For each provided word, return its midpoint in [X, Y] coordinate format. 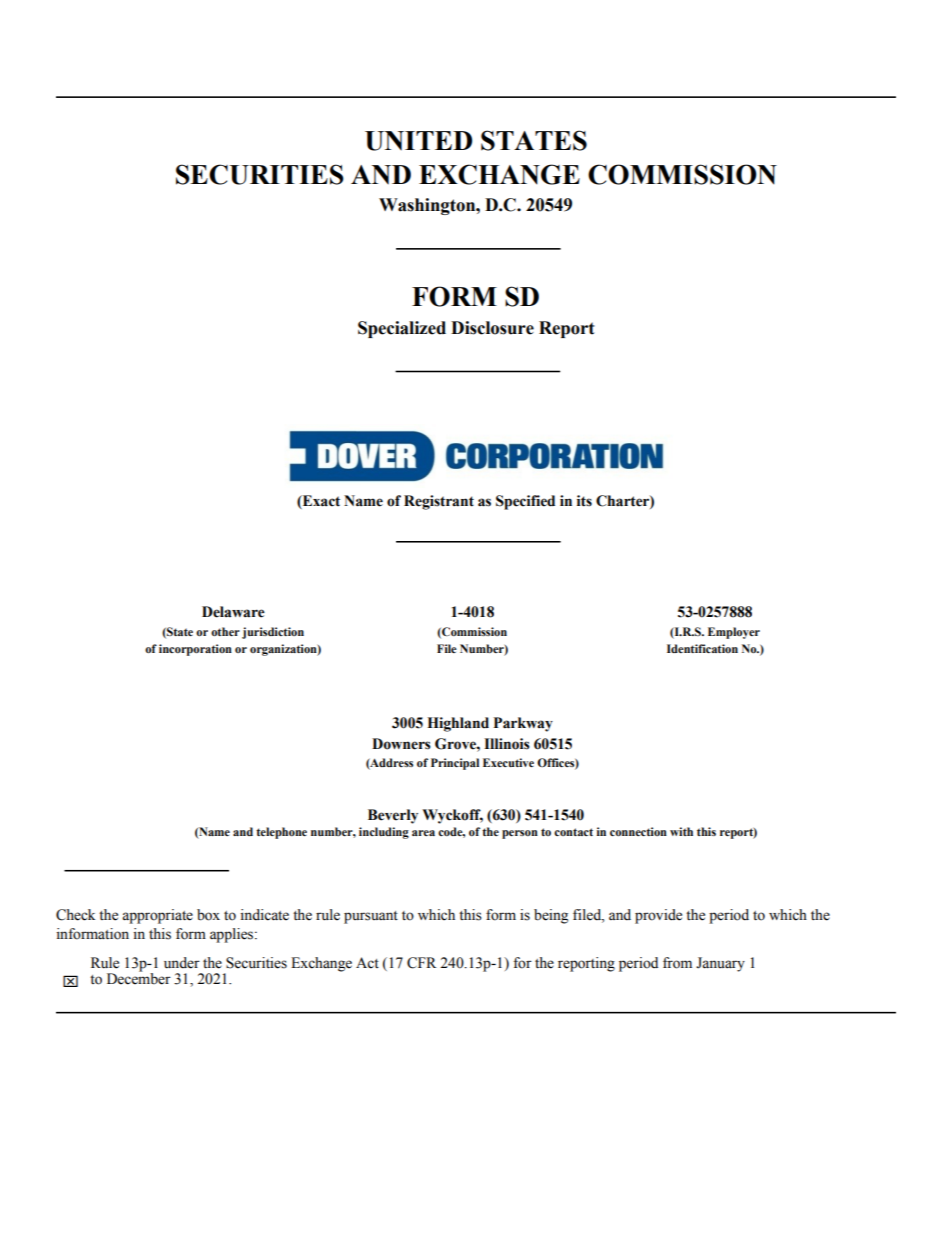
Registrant [439, 502]
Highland [458, 724]
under [182, 963]
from [677, 963]
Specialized [402, 329]
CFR [421, 963]
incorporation [195, 650]
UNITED [418, 141]
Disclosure [492, 328]
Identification [702, 648]
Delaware [233, 612]
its [584, 501]
